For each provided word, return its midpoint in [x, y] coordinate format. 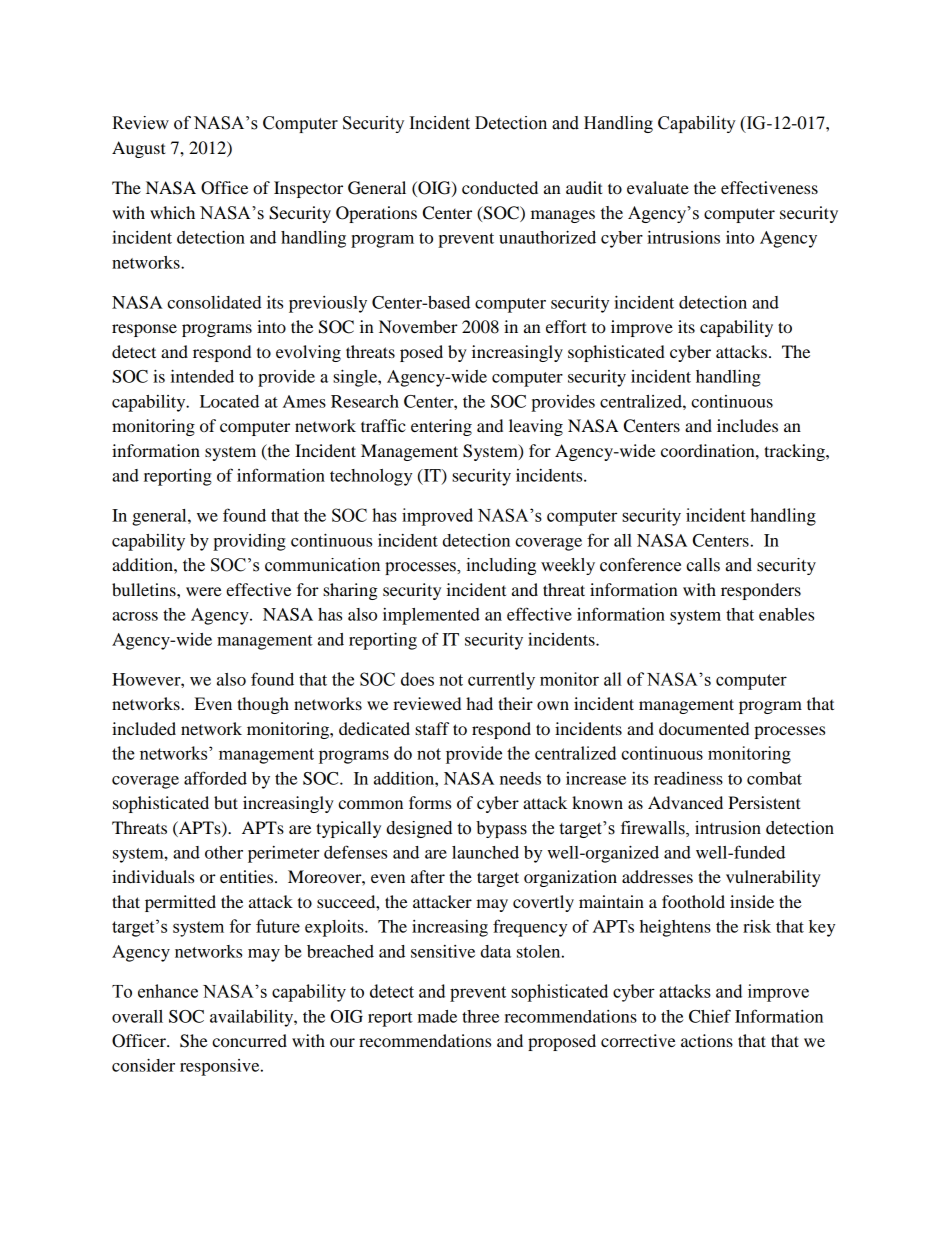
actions [707, 1040]
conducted [500, 187]
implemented [431, 616]
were [204, 591]
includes [747, 425]
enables [786, 614]
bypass [501, 829]
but [226, 802]
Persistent [764, 802]
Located [229, 401]
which [172, 212]
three [480, 1016]
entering [441, 427]
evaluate [658, 187]
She [194, 1041]
